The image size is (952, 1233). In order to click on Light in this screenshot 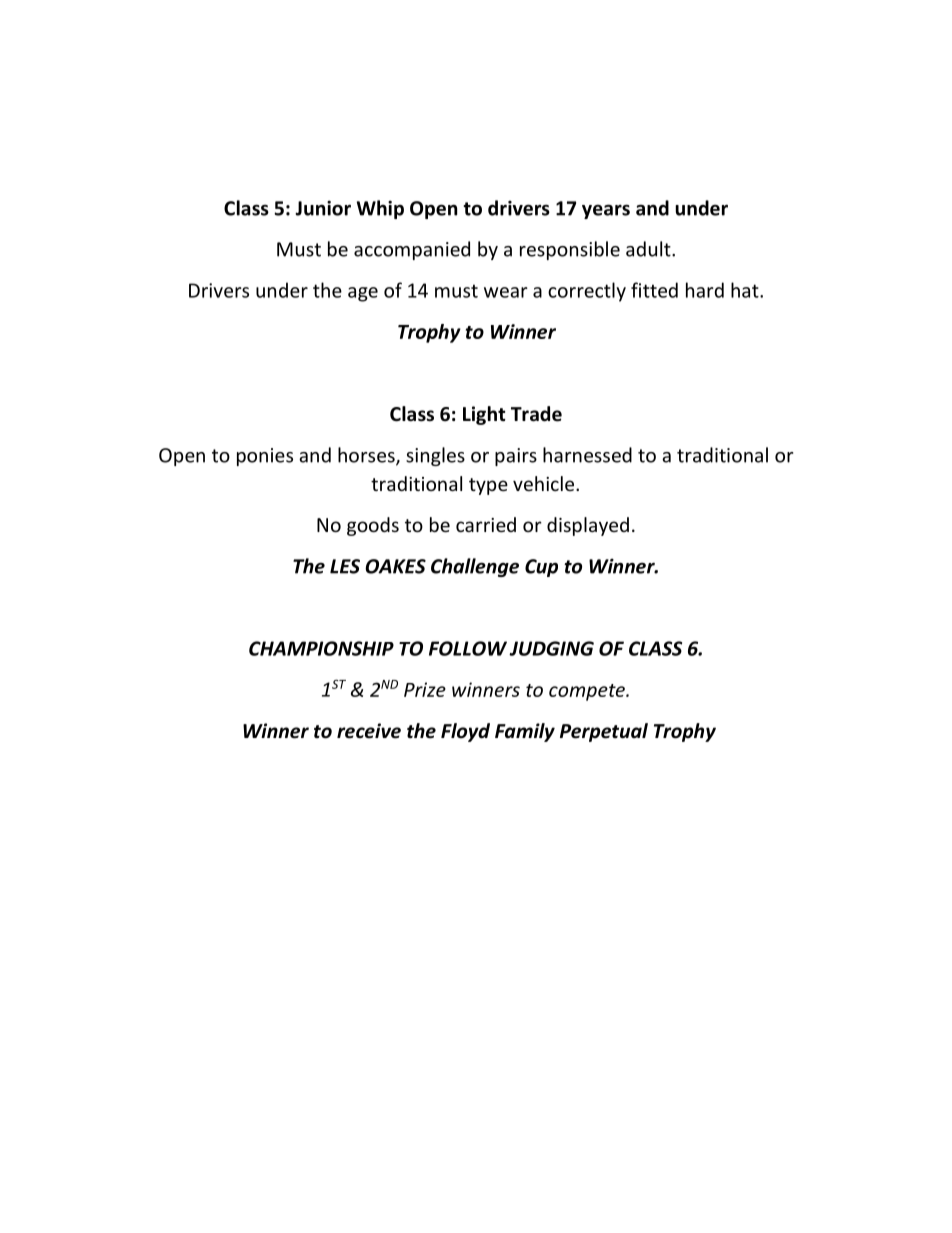, I will do `click(484, 415)`.
